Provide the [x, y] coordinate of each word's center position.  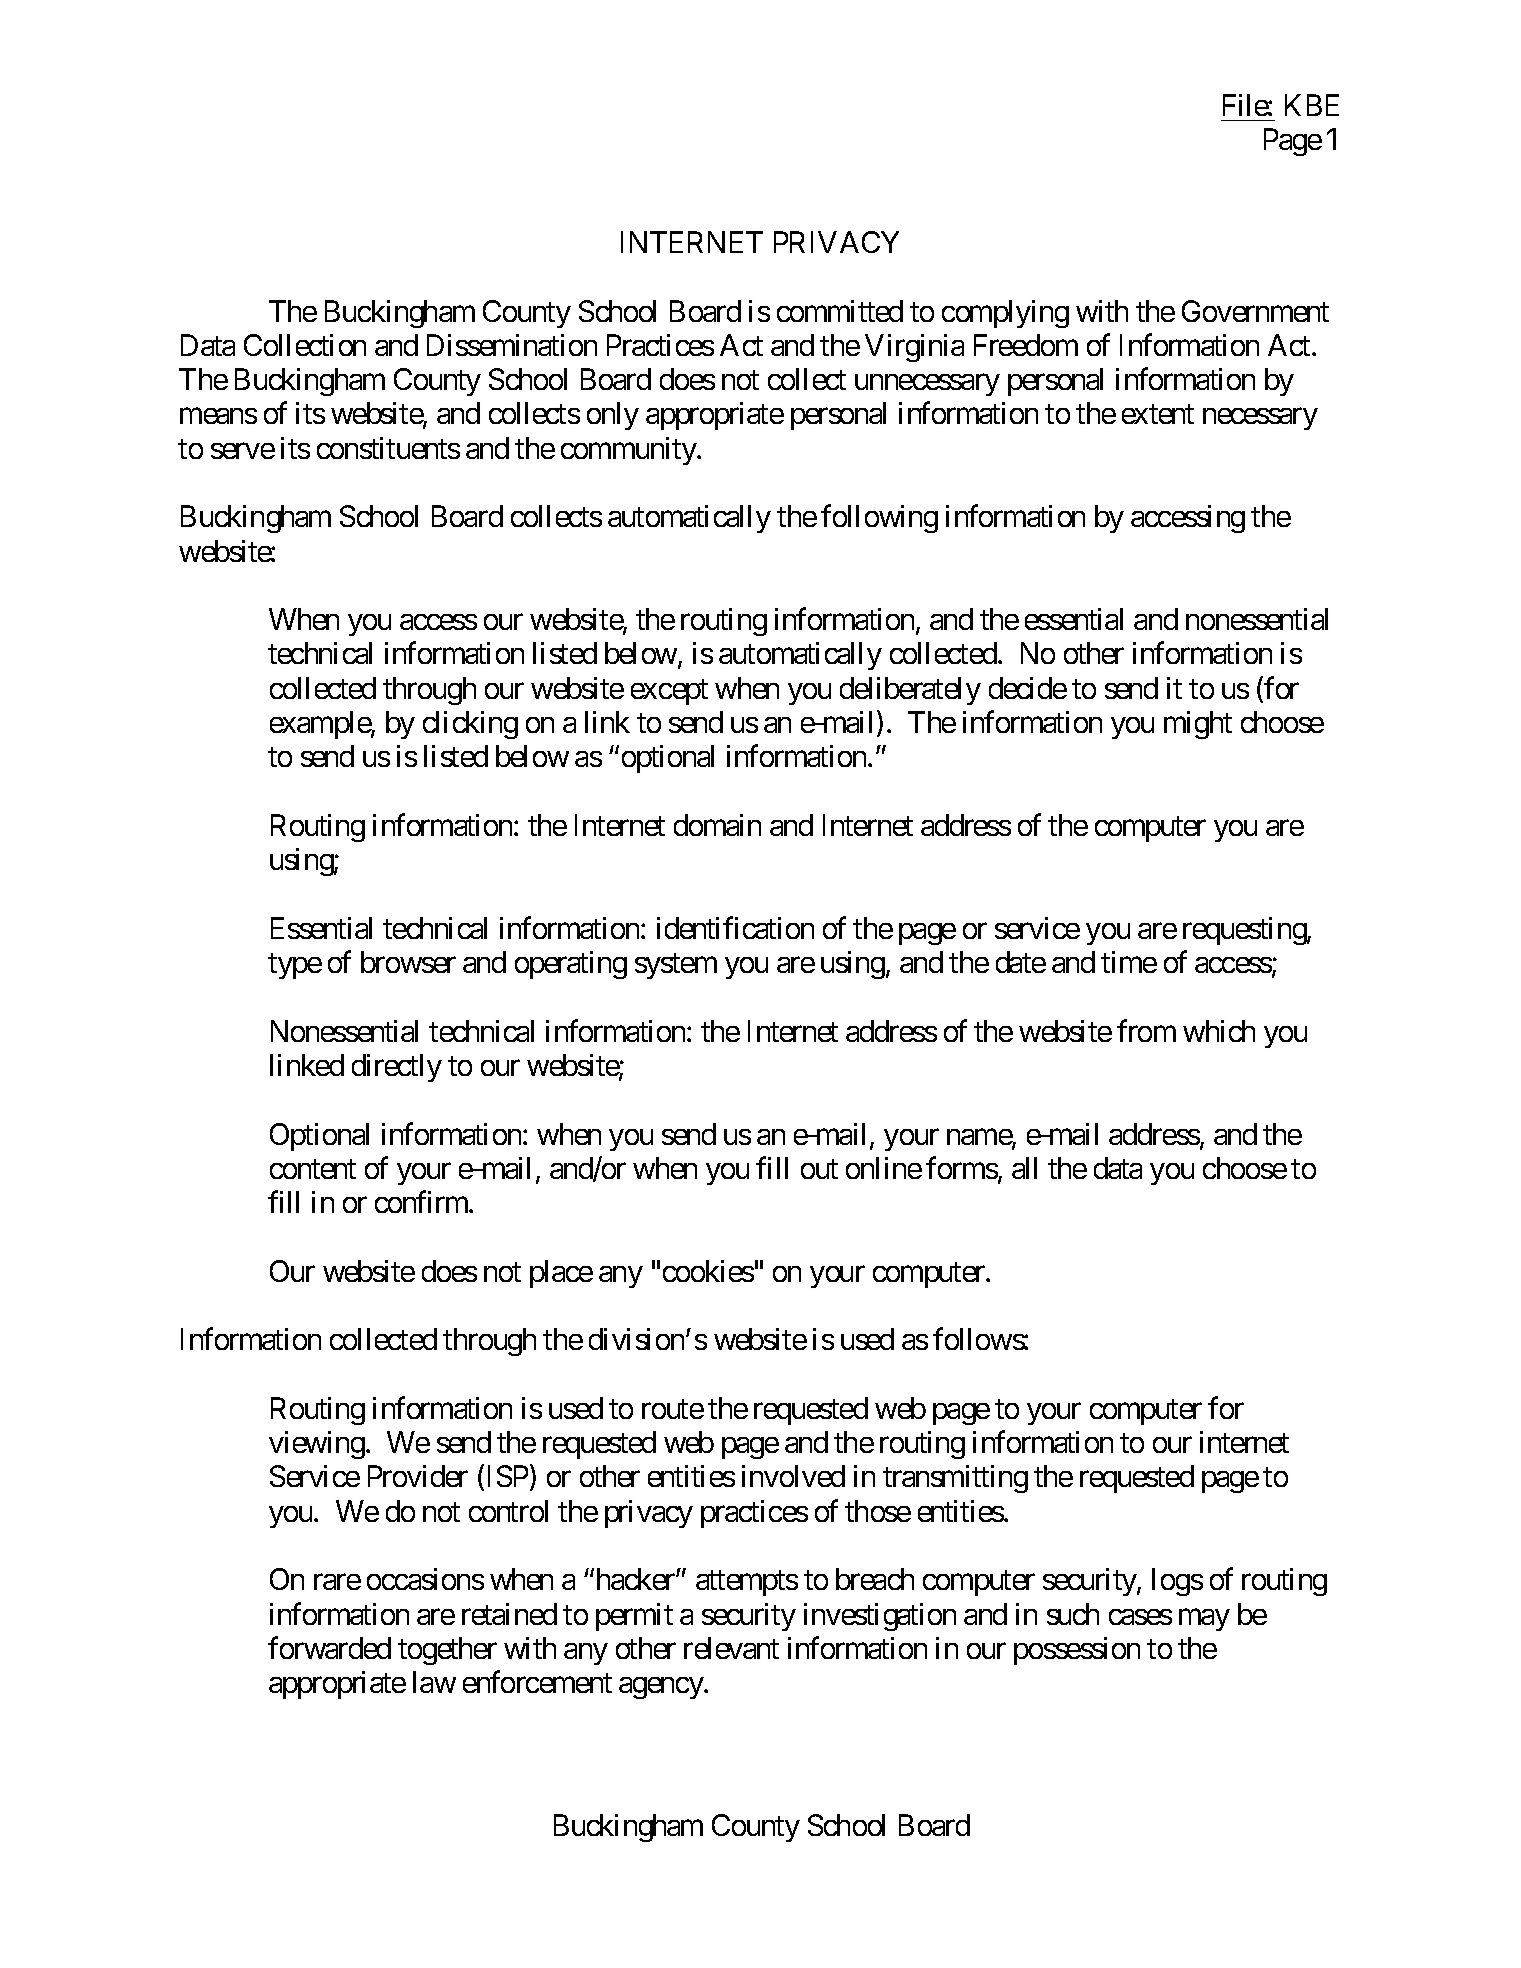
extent [1158, 414]
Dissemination [512, 345]
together [447, 1651]
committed [840, 311]
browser [408, 962]
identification [735, 927]
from [1146, 1030]
